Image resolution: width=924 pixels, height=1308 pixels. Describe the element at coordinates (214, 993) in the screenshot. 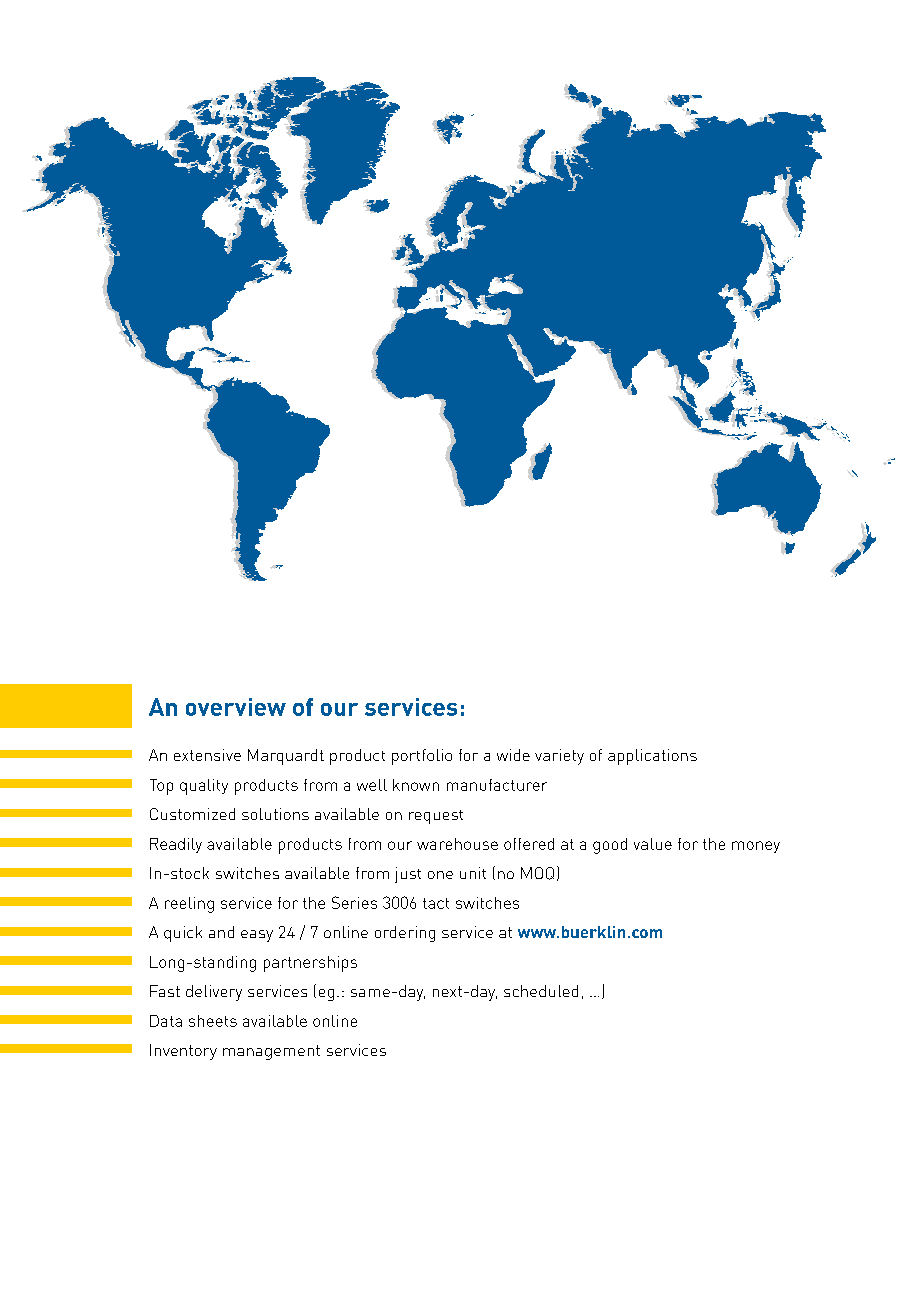

I see `delivery` at that location.
